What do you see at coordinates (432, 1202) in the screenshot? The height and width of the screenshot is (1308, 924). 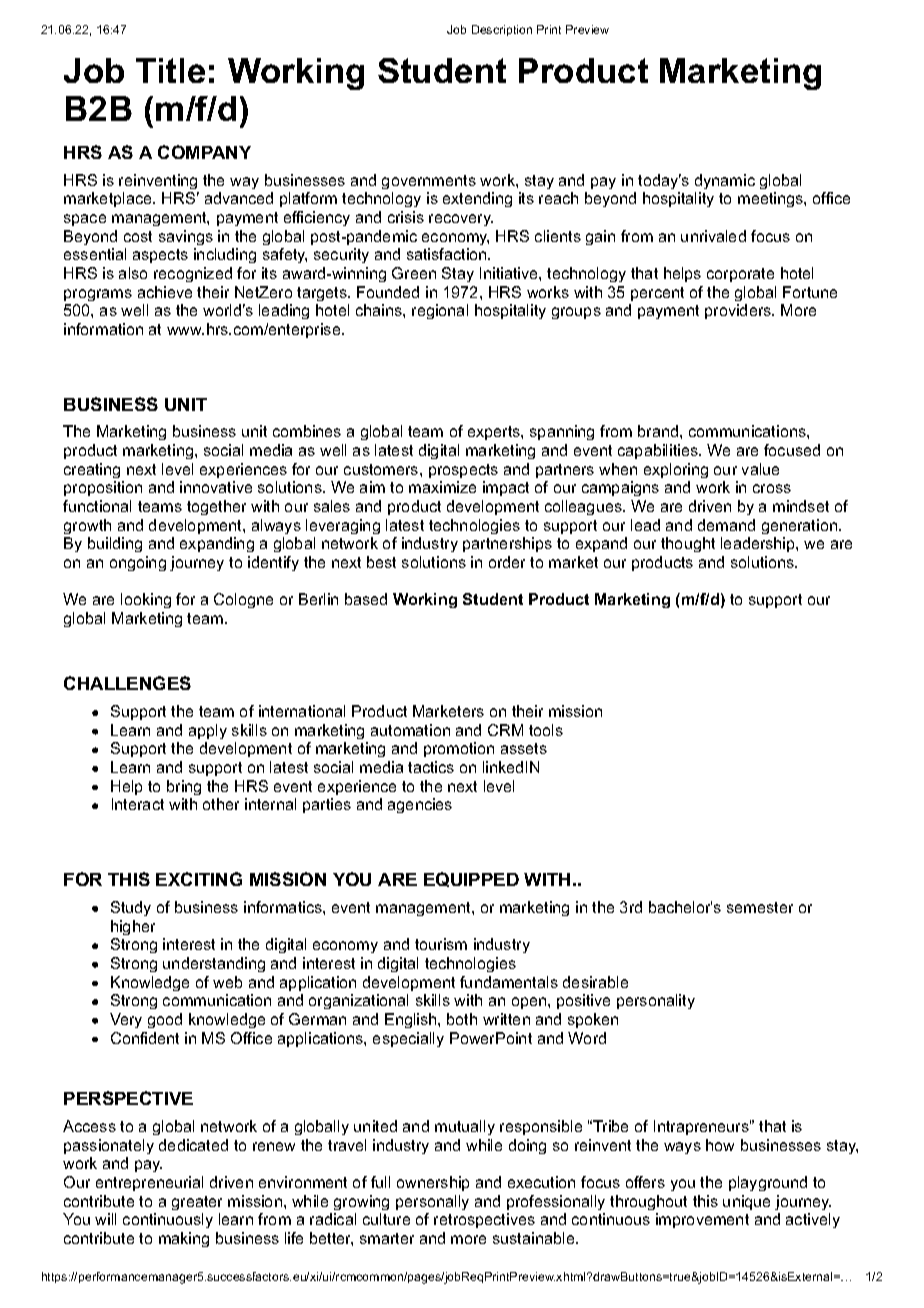 I see `personally` at bounding box center [432, 1202].
